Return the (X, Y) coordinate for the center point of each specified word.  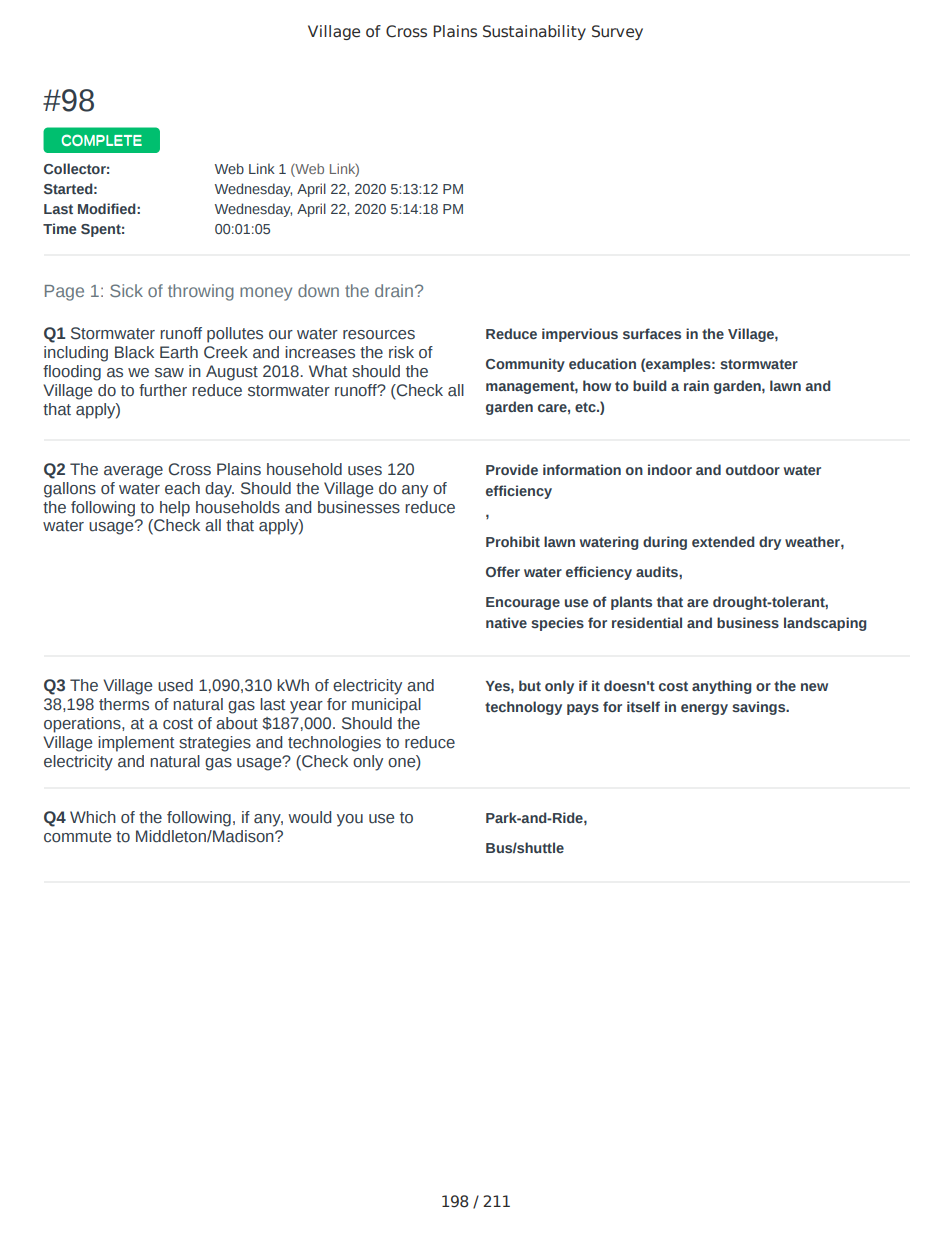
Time (59, 228)
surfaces (652, 333)
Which (93, 817)
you (350, 820)
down (318, 290)
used (175, 685)
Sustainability (534, 32)
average (133, 472)
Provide (512, 469)
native (506, 622)
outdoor (753, 469)
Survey (617, 32)
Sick (126, 290)
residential (647, 622)
